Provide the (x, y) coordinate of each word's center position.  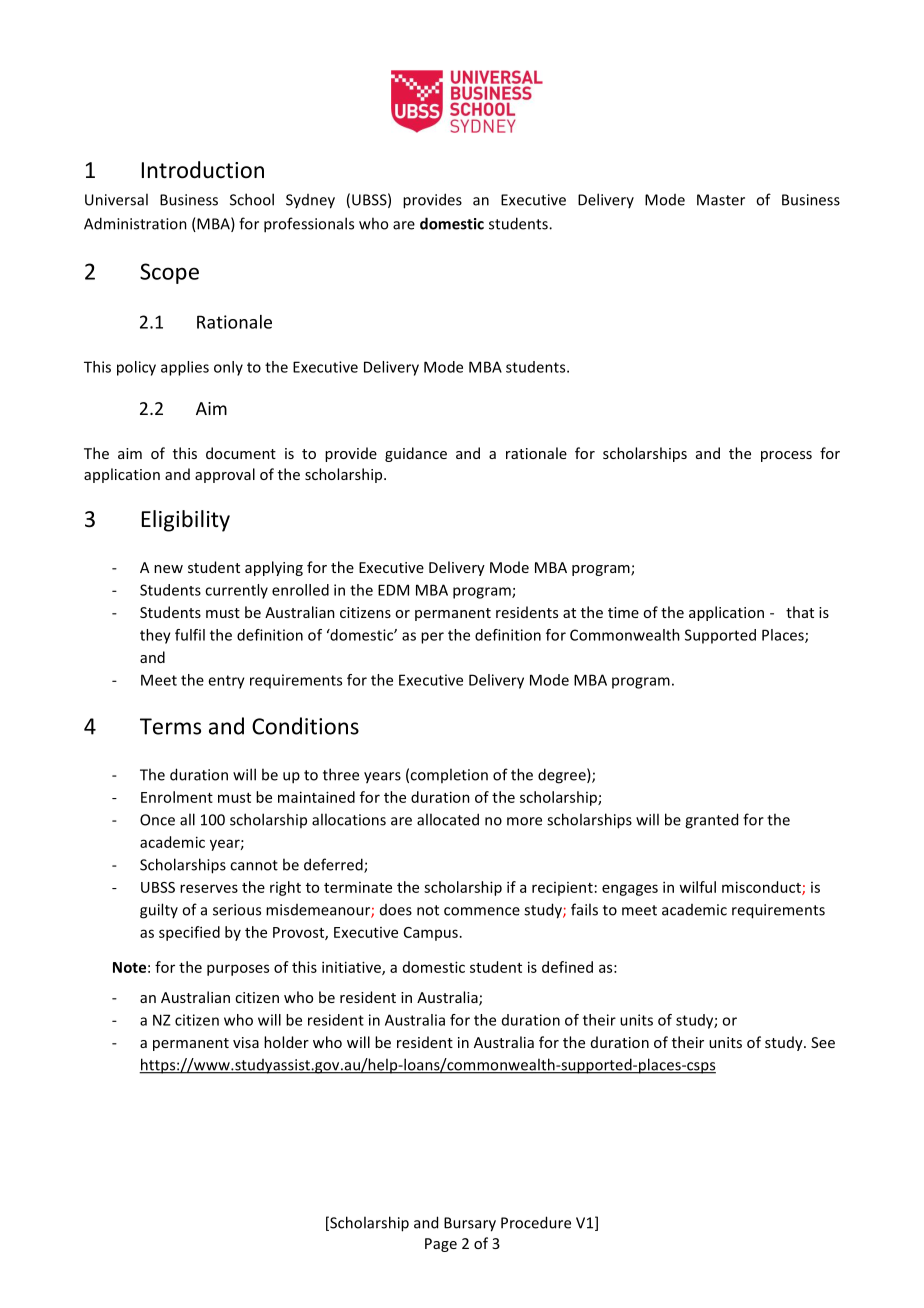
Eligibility (186, 521)
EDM (393, 590)
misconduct (762, 888)
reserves (209, 888)
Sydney (310, 201)
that (800, 612)
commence (482, 911)
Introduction (203, 170)
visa (246, 1042)
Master (721, 200)
